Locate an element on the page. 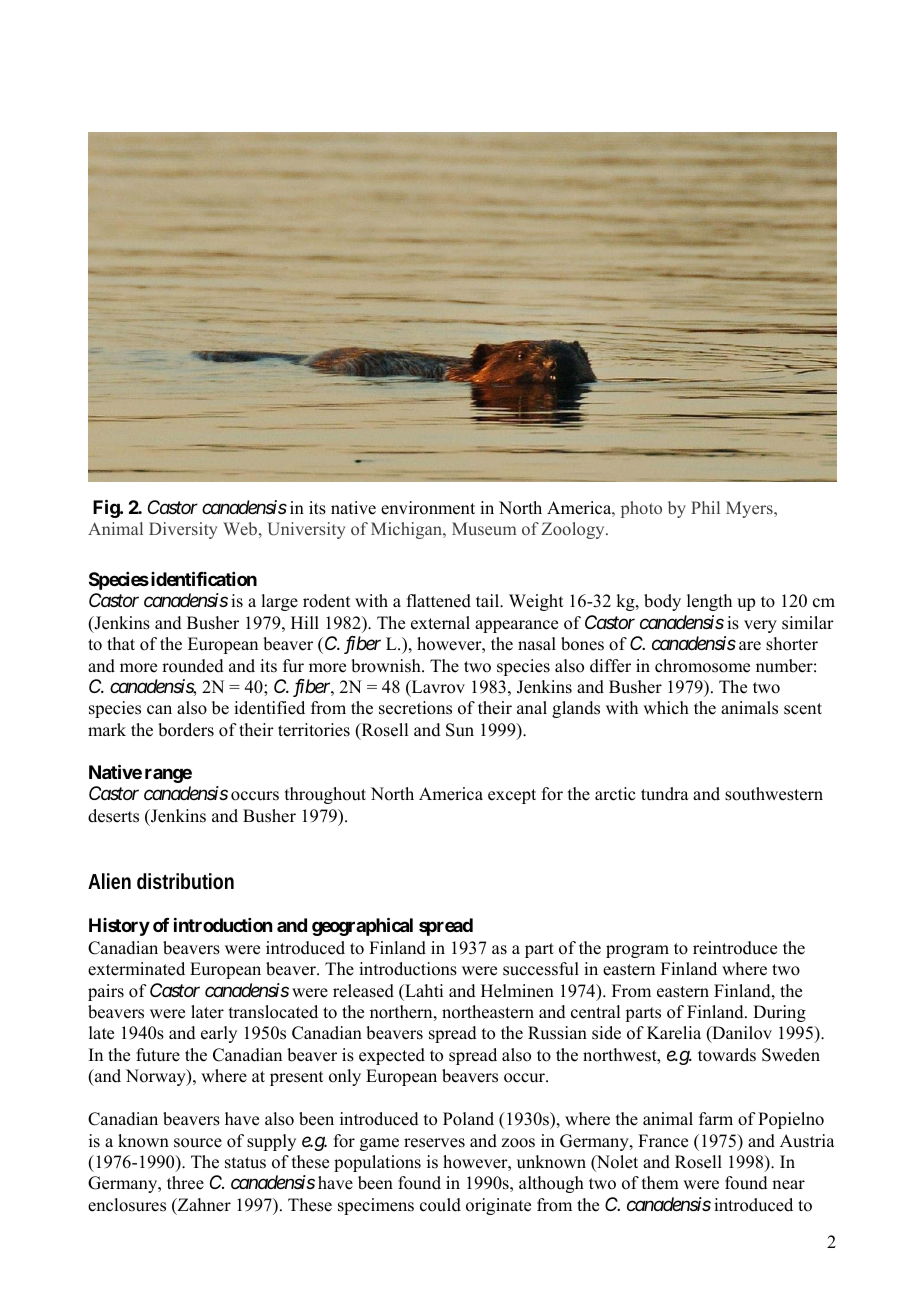 This document has width=924, height=1308. During is located at coordinates (779, 1013).
